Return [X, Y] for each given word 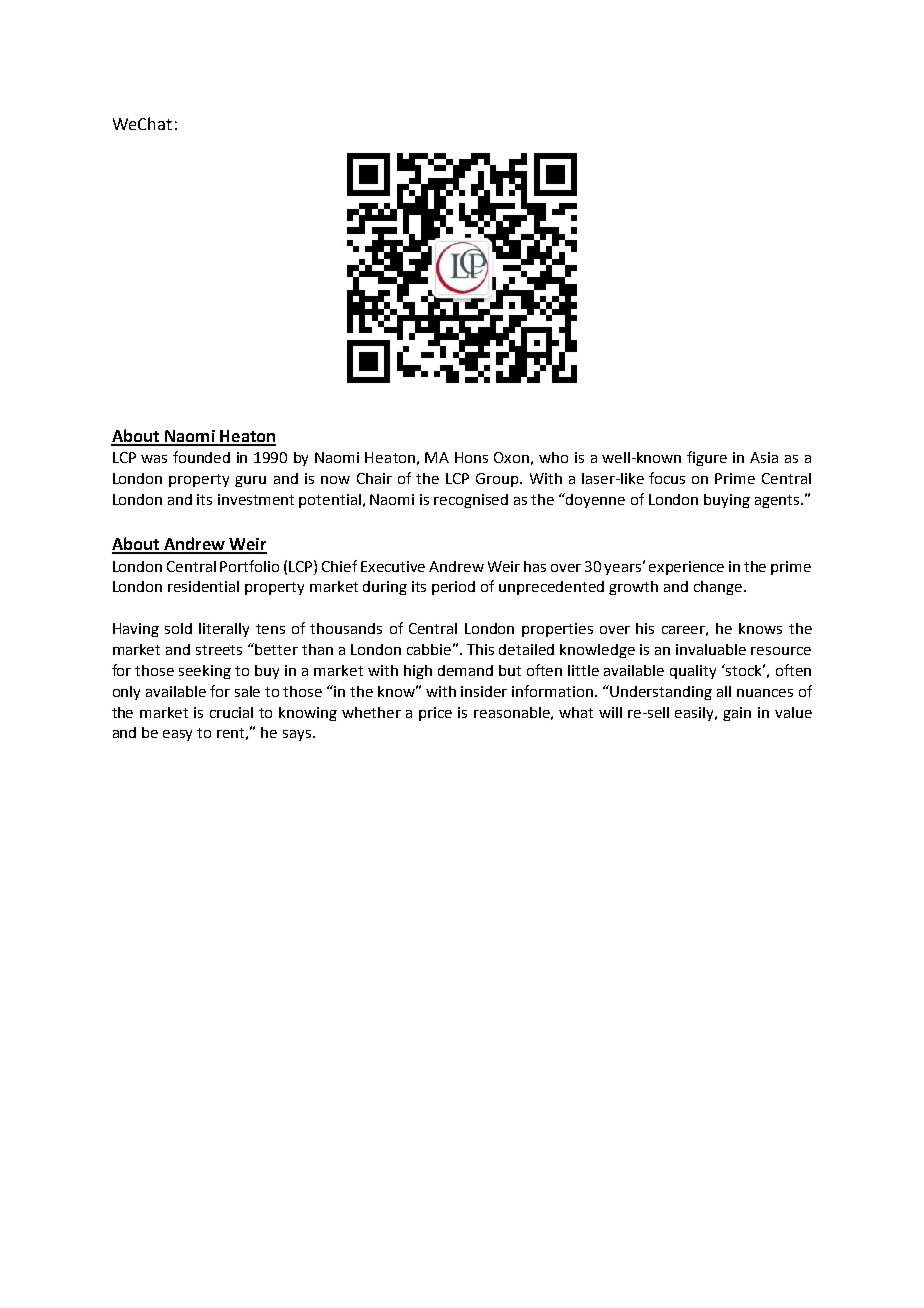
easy [177, 735]
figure [707, 458]
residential [203, 586]
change [719, 588]
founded [201, 457]
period [453, 588]
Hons [471, 457]
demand [465, 670]
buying [727, 501]
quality [693, 672]
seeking [205, 672]
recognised [471, 501]
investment [256, 499]
